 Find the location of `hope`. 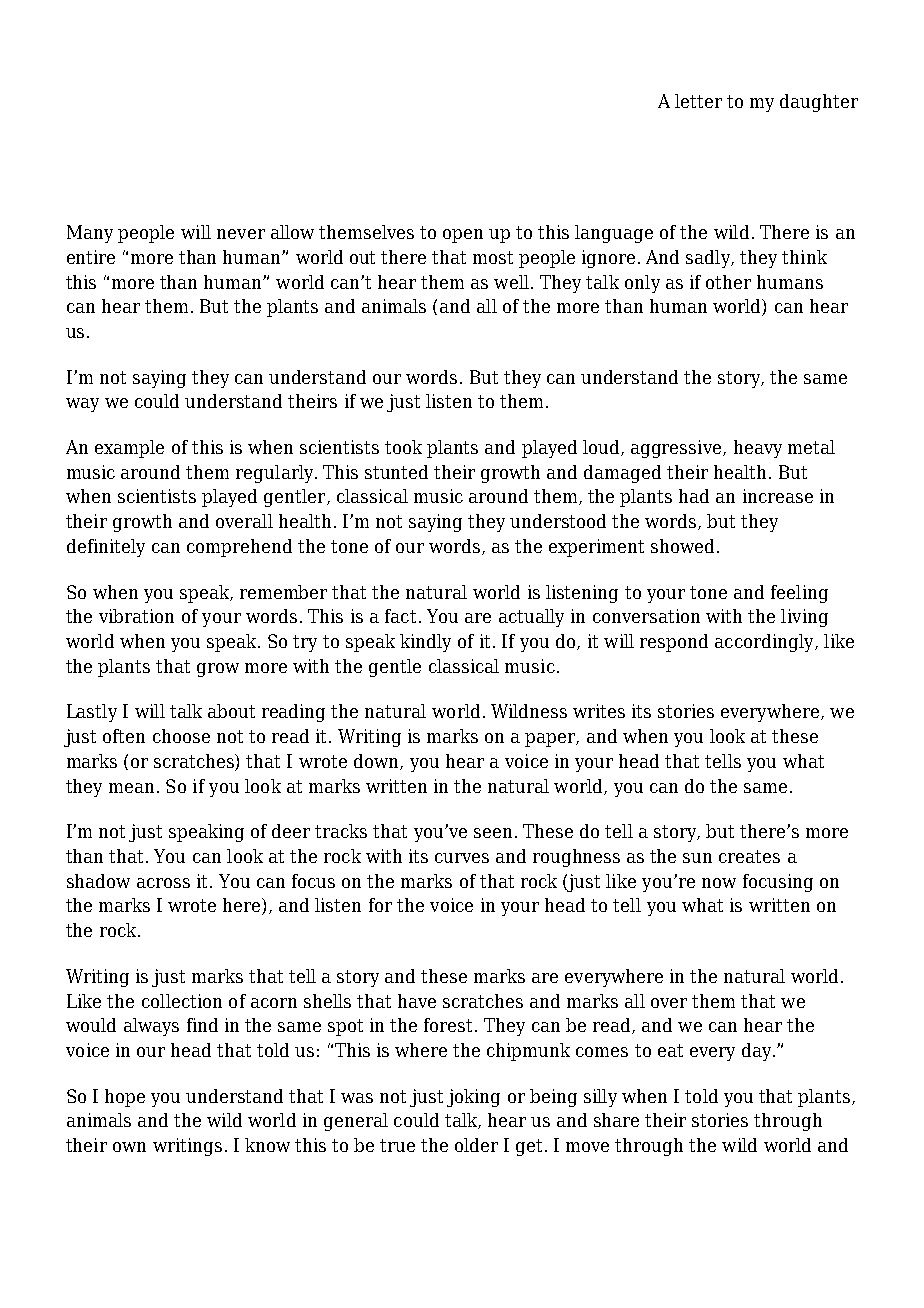

hope is located at coordinates (125, 1098).
